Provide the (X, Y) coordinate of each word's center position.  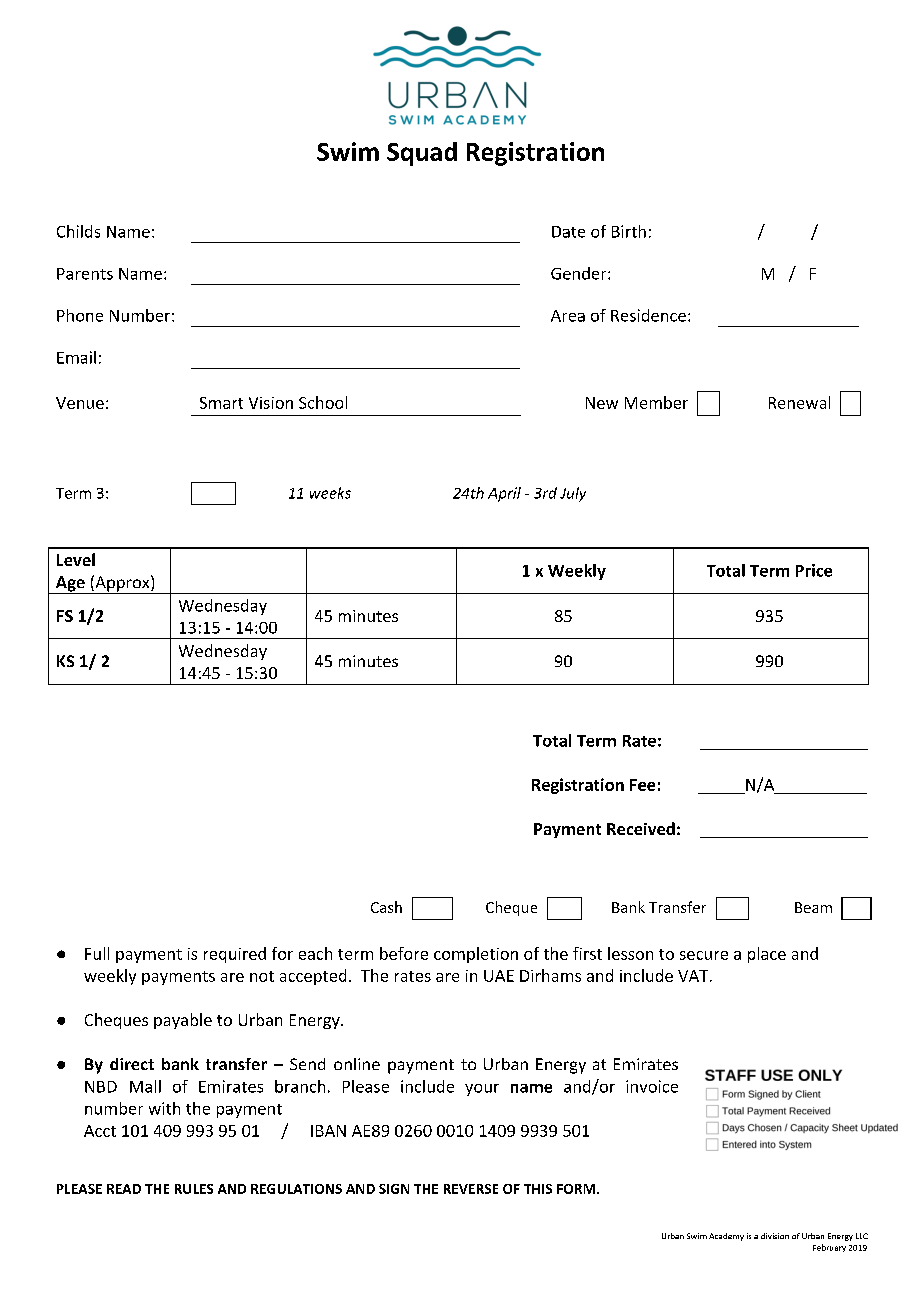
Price (814, 570)
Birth (629, 231)
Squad (422, 154)
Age (70, 585)
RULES (194, 1189)
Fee (642, 785)
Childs (78, 231)
